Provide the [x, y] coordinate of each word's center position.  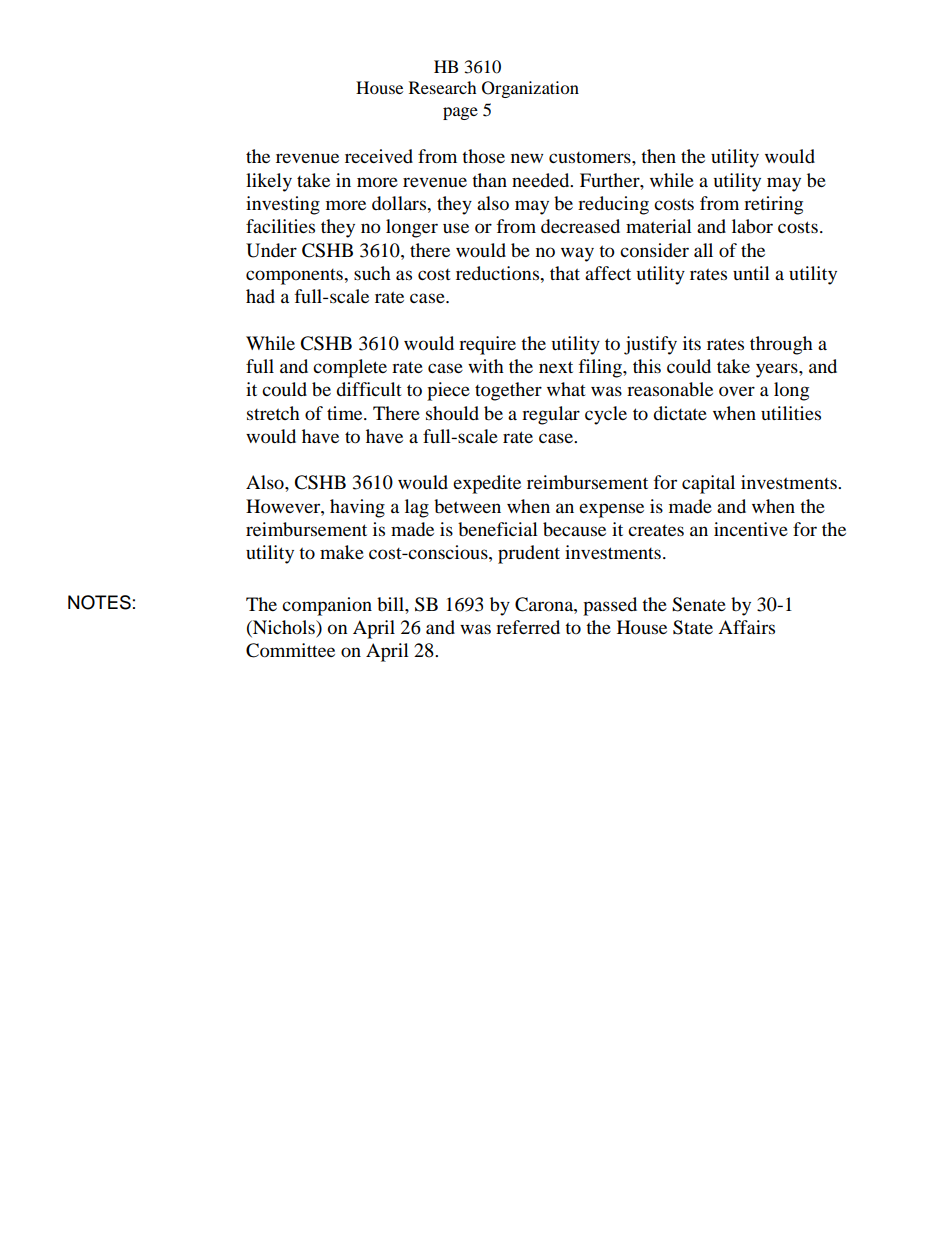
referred [528, 627]
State [693, 627]
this [647, 366]
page [460, 113]
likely [269, 182]
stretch [273, 413]
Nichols [284, 627]
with [486, 366]
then [658, 156]
